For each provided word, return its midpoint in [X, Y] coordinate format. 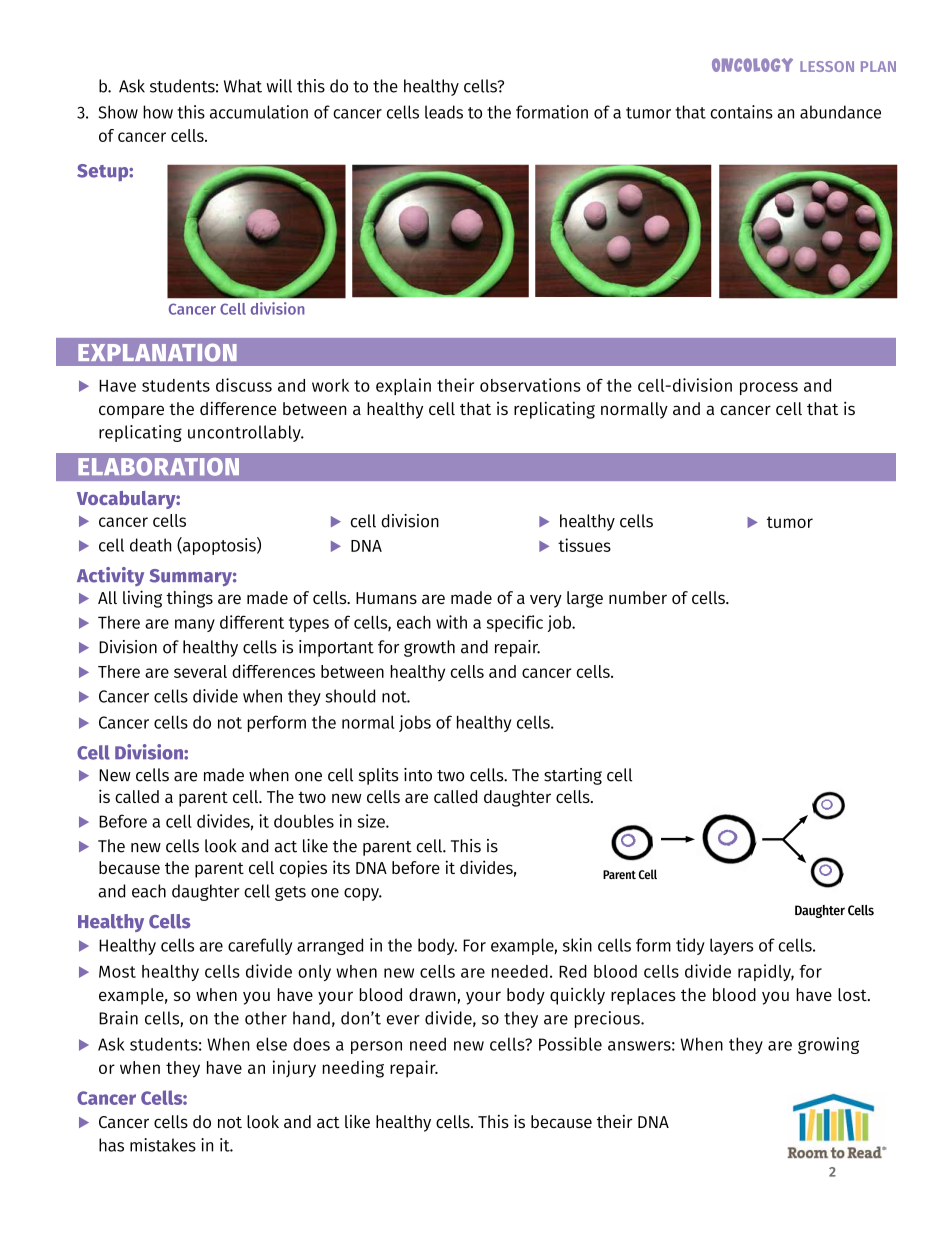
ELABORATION [158, 467]
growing [828, 1045]
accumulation [259, 112]
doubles [304, 821]
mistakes [163, 1145]
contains [742, 112]
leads [444, 112]
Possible [570, 1044]
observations [530, 385]
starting [573, 776]
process [769, 388]
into [418, 775]
